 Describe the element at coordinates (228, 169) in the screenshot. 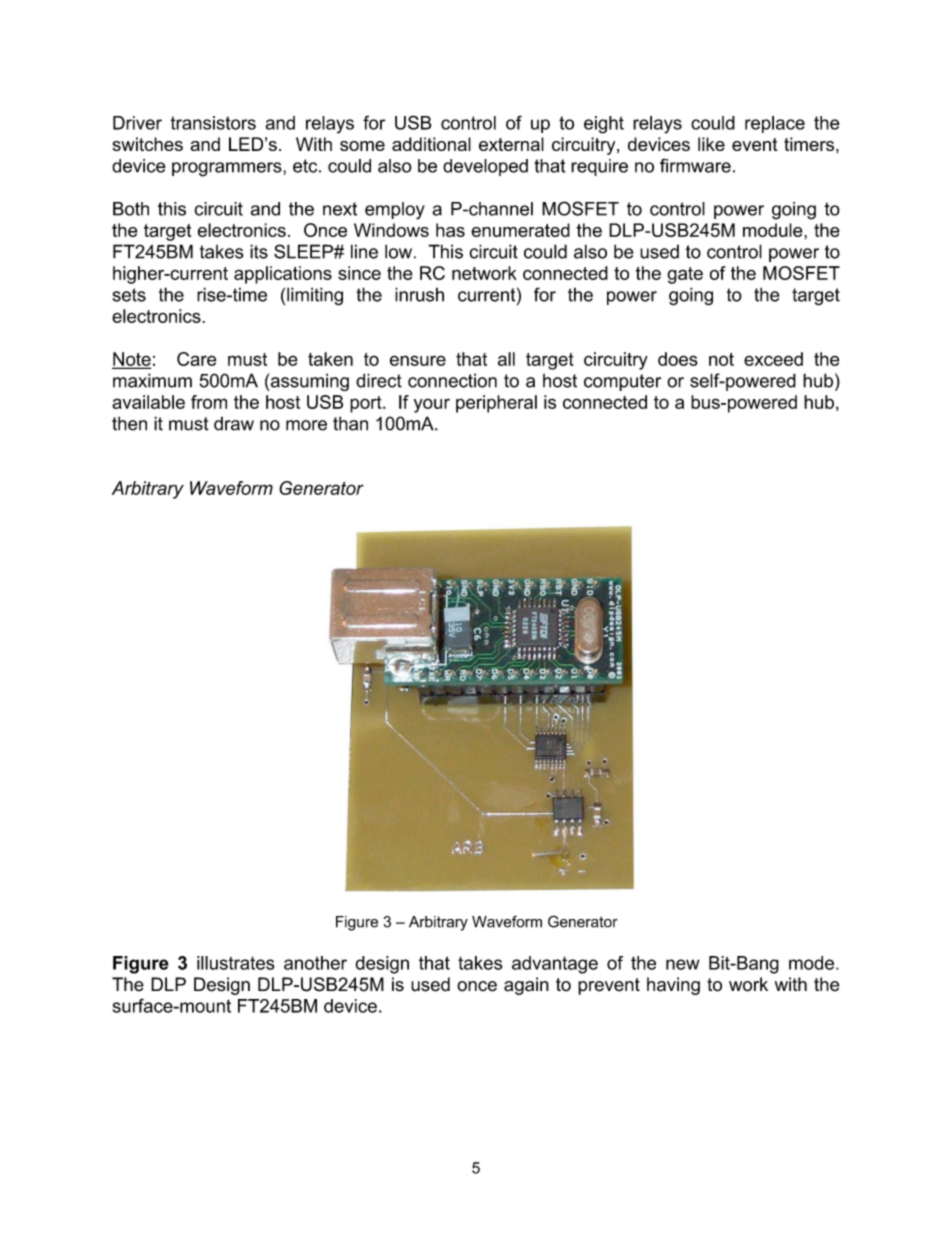

I see `programmers` at that location.
